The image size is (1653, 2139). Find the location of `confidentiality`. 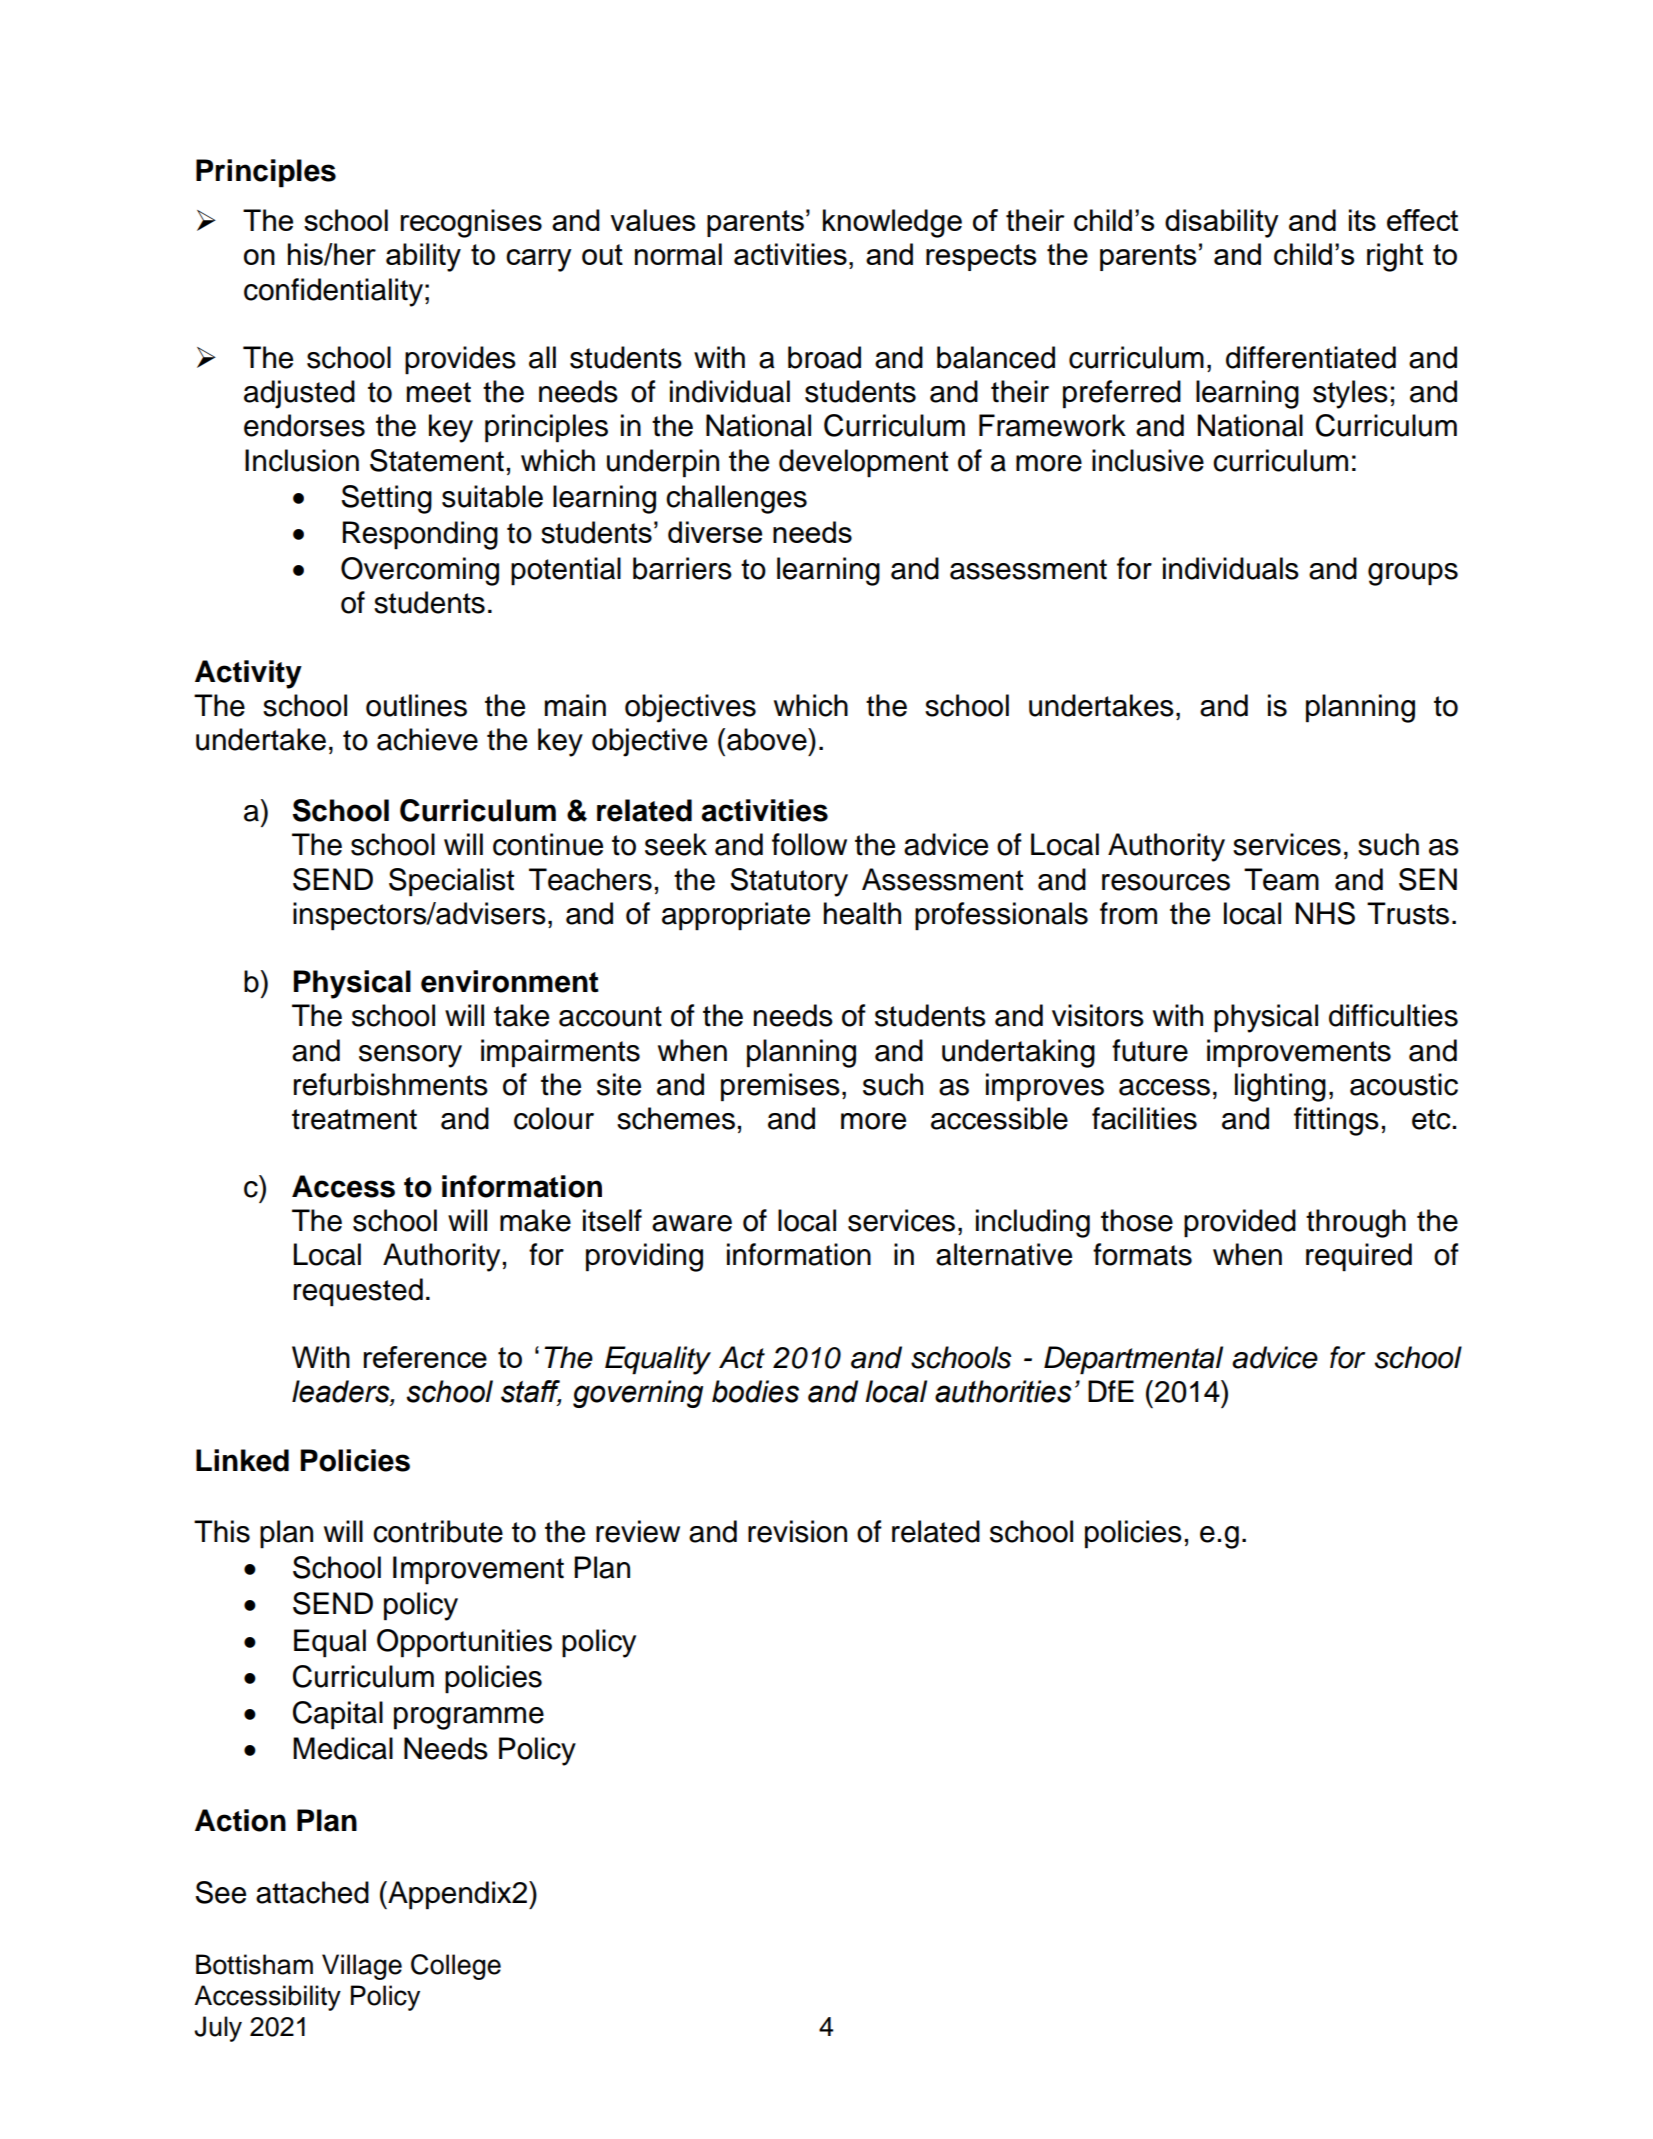

confidentiality is located at coordinates (333, 292).
